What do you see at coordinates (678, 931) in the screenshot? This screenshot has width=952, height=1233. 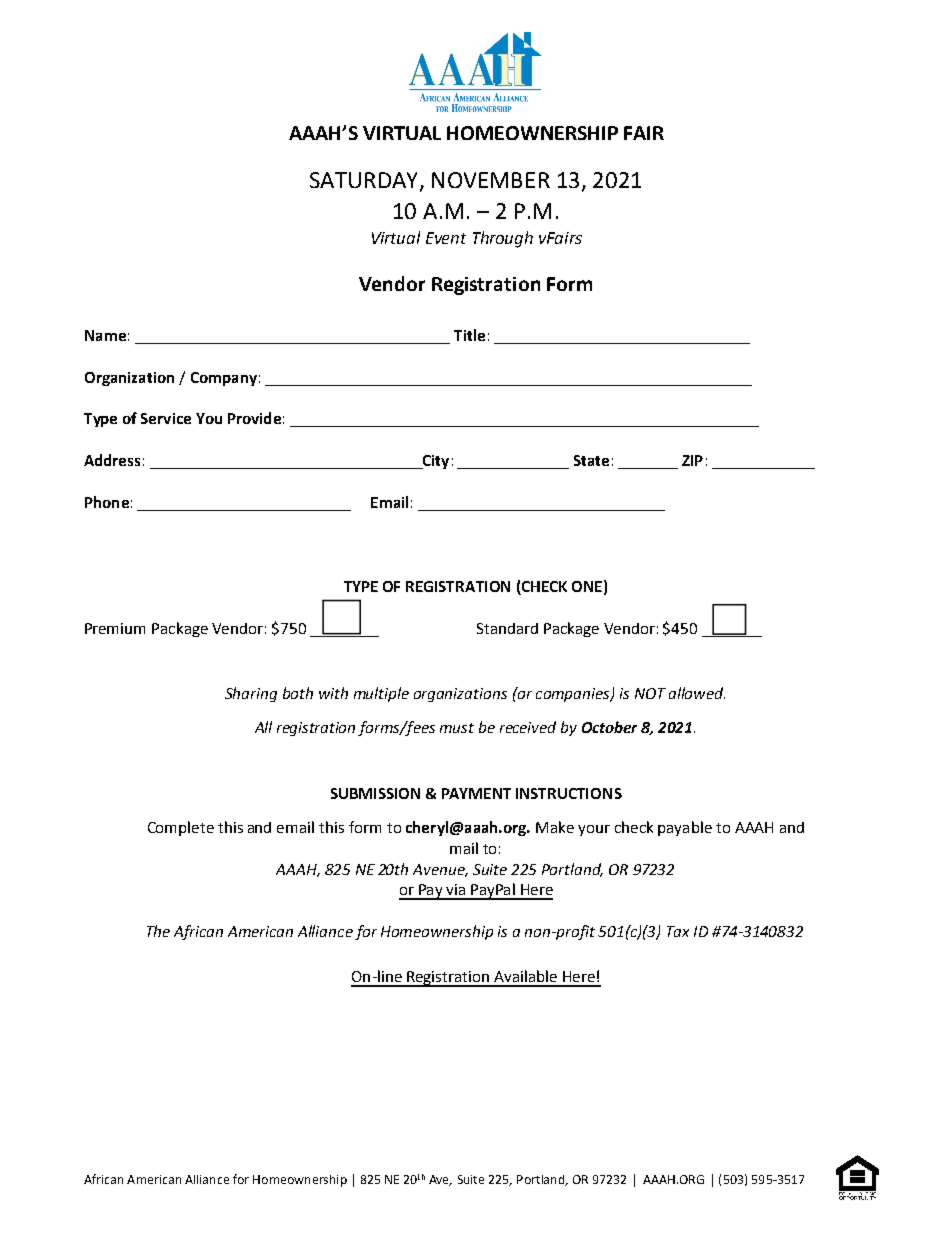 I see `Tax` at bounding box center [678, 931].
